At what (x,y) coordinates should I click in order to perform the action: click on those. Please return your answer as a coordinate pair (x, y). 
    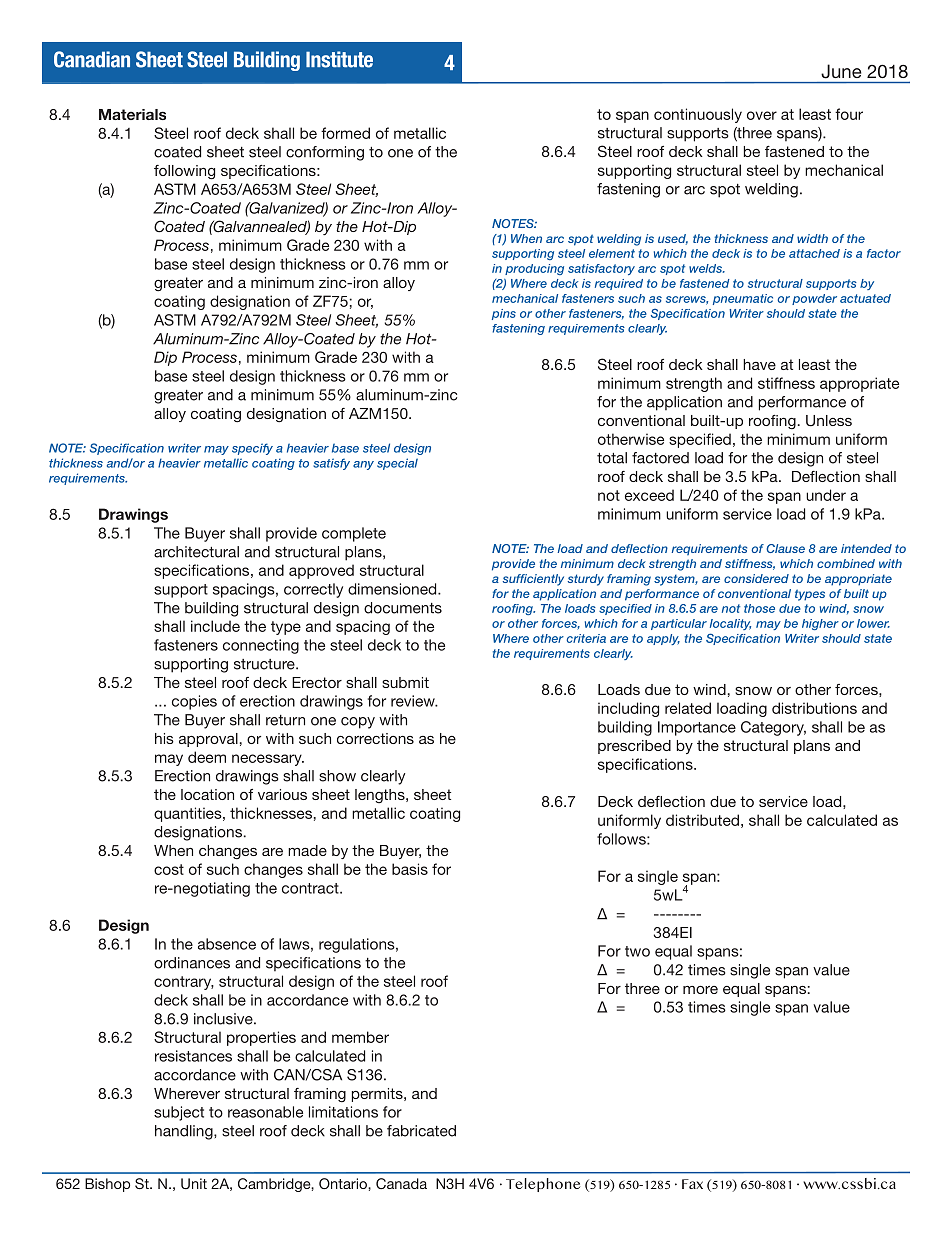
    Looking at the image, I should click on (759, 608).
